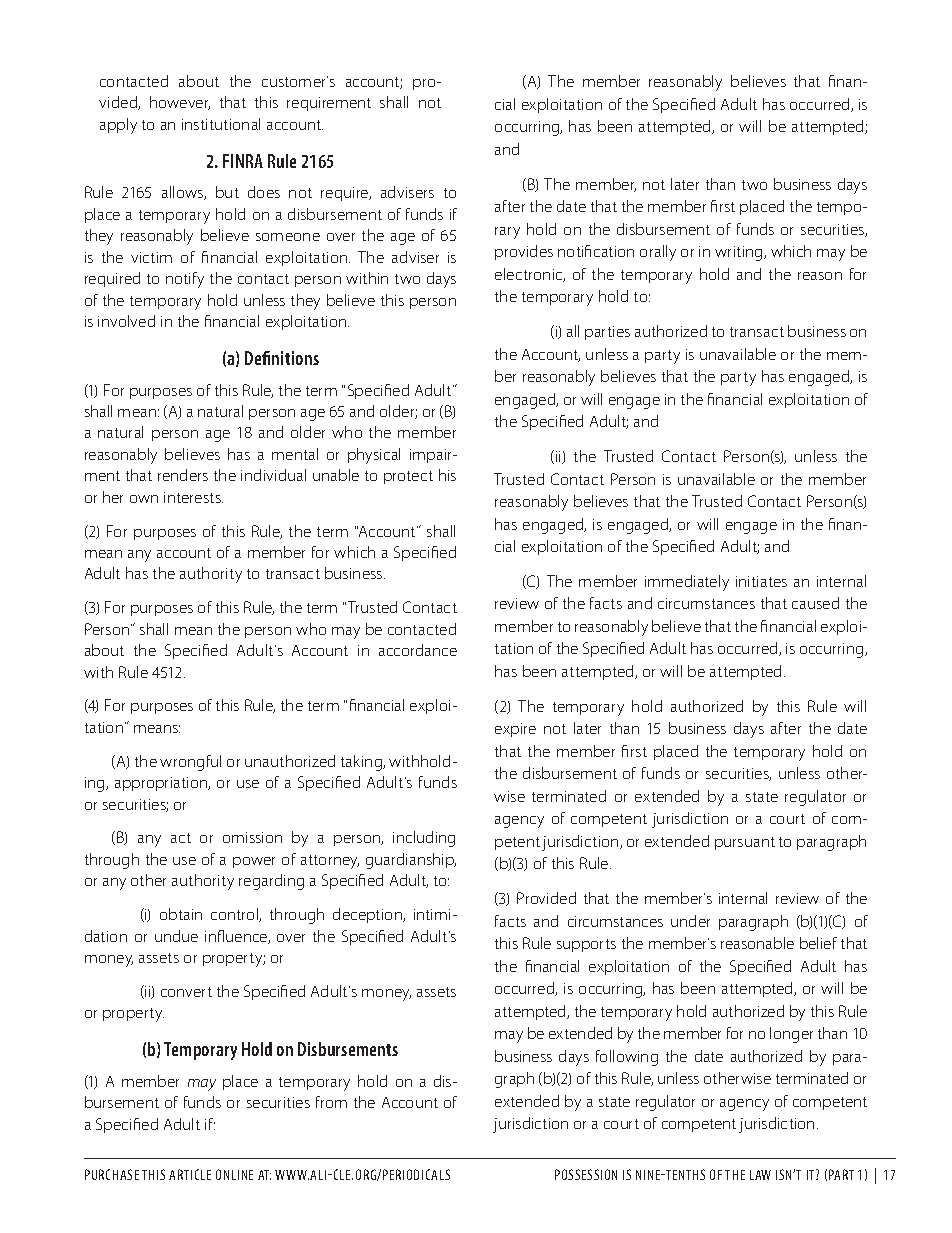 The image size is (952, 1233). I want to click on wrongful, so click(190, 763).
